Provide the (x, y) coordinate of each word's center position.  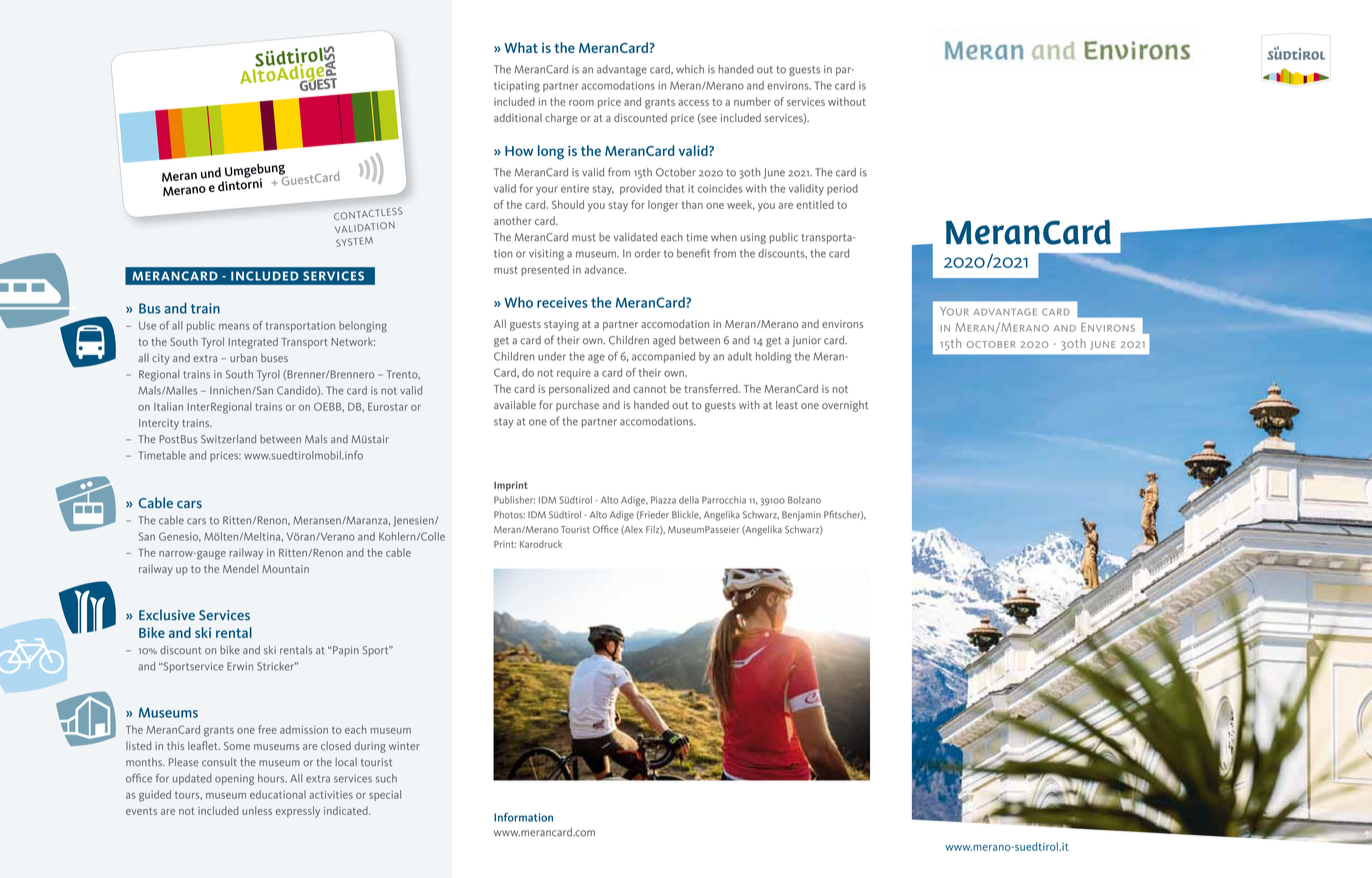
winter (404, 746)
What (521, 47)
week (741, 205)
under (552, 356)
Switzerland (228, 439)
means (234, 326)
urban (243, 357)
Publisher (514, 500)
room (581, 103)
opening (234, 779)
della (689, 500)
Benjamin (801, 516)
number (752, 101)
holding (774, 357)
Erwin (240, 666)
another (513, 220)
